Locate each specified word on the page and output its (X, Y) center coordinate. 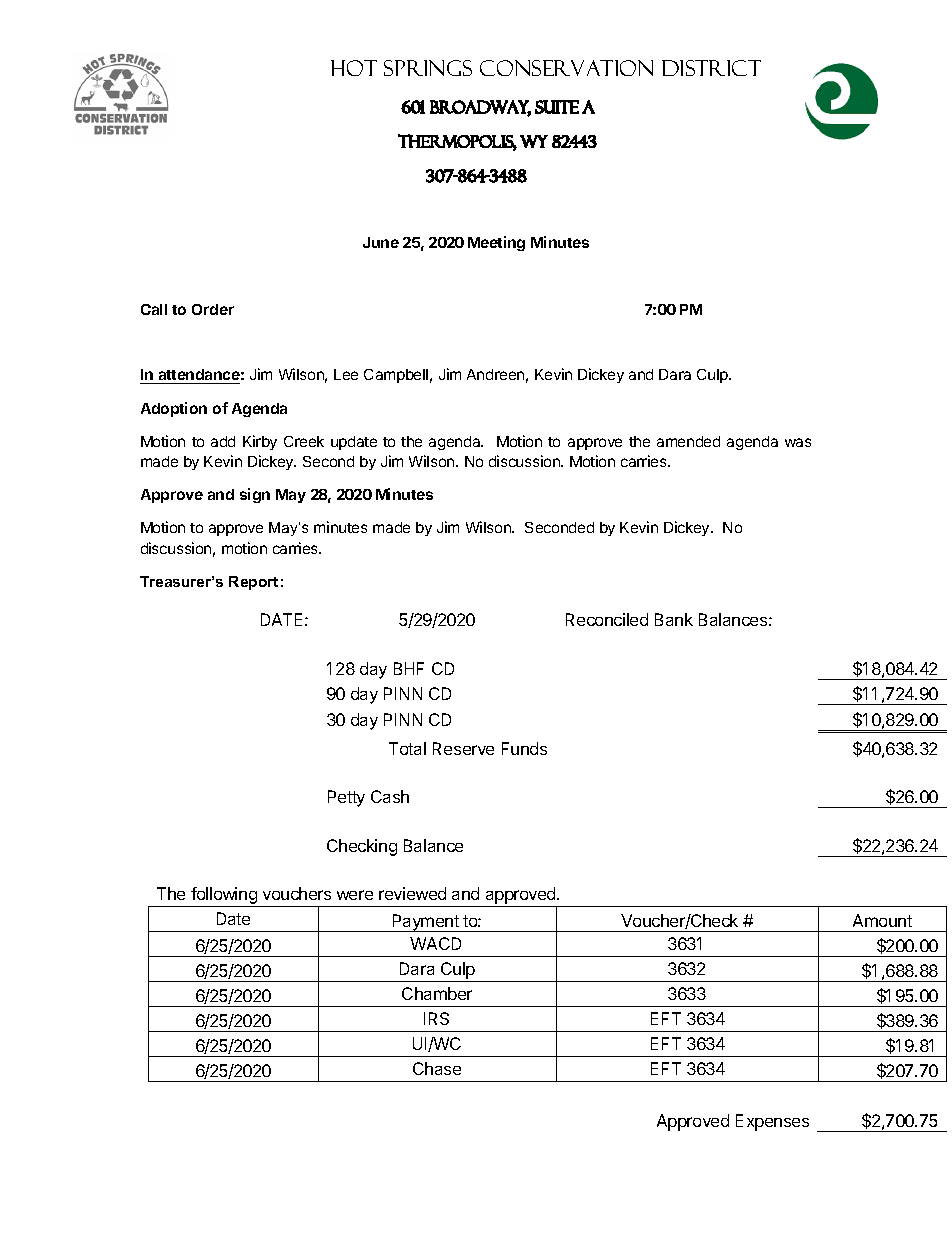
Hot (354, 68)
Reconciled (607, 619)
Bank (674, 619)
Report (253, 583)
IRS (436, 1018)
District (711, 68)
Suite (557, 107)
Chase (437, 1068)
